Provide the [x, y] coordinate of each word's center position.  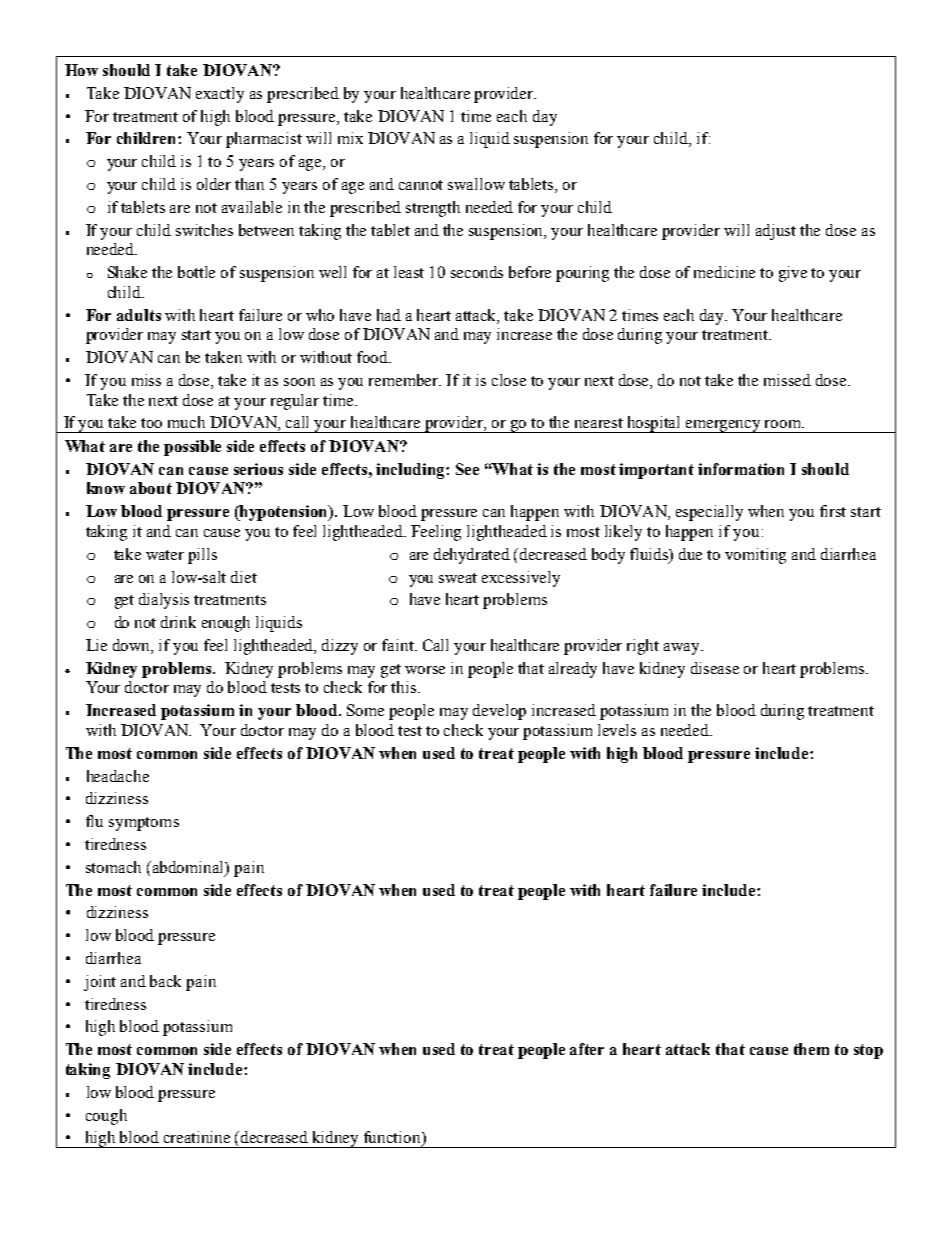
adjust [776, 232]
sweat [458, 578]
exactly [220, 95]
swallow [476, 184]
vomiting [755, 556]
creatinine [197, 1137]
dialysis [164, 601]
